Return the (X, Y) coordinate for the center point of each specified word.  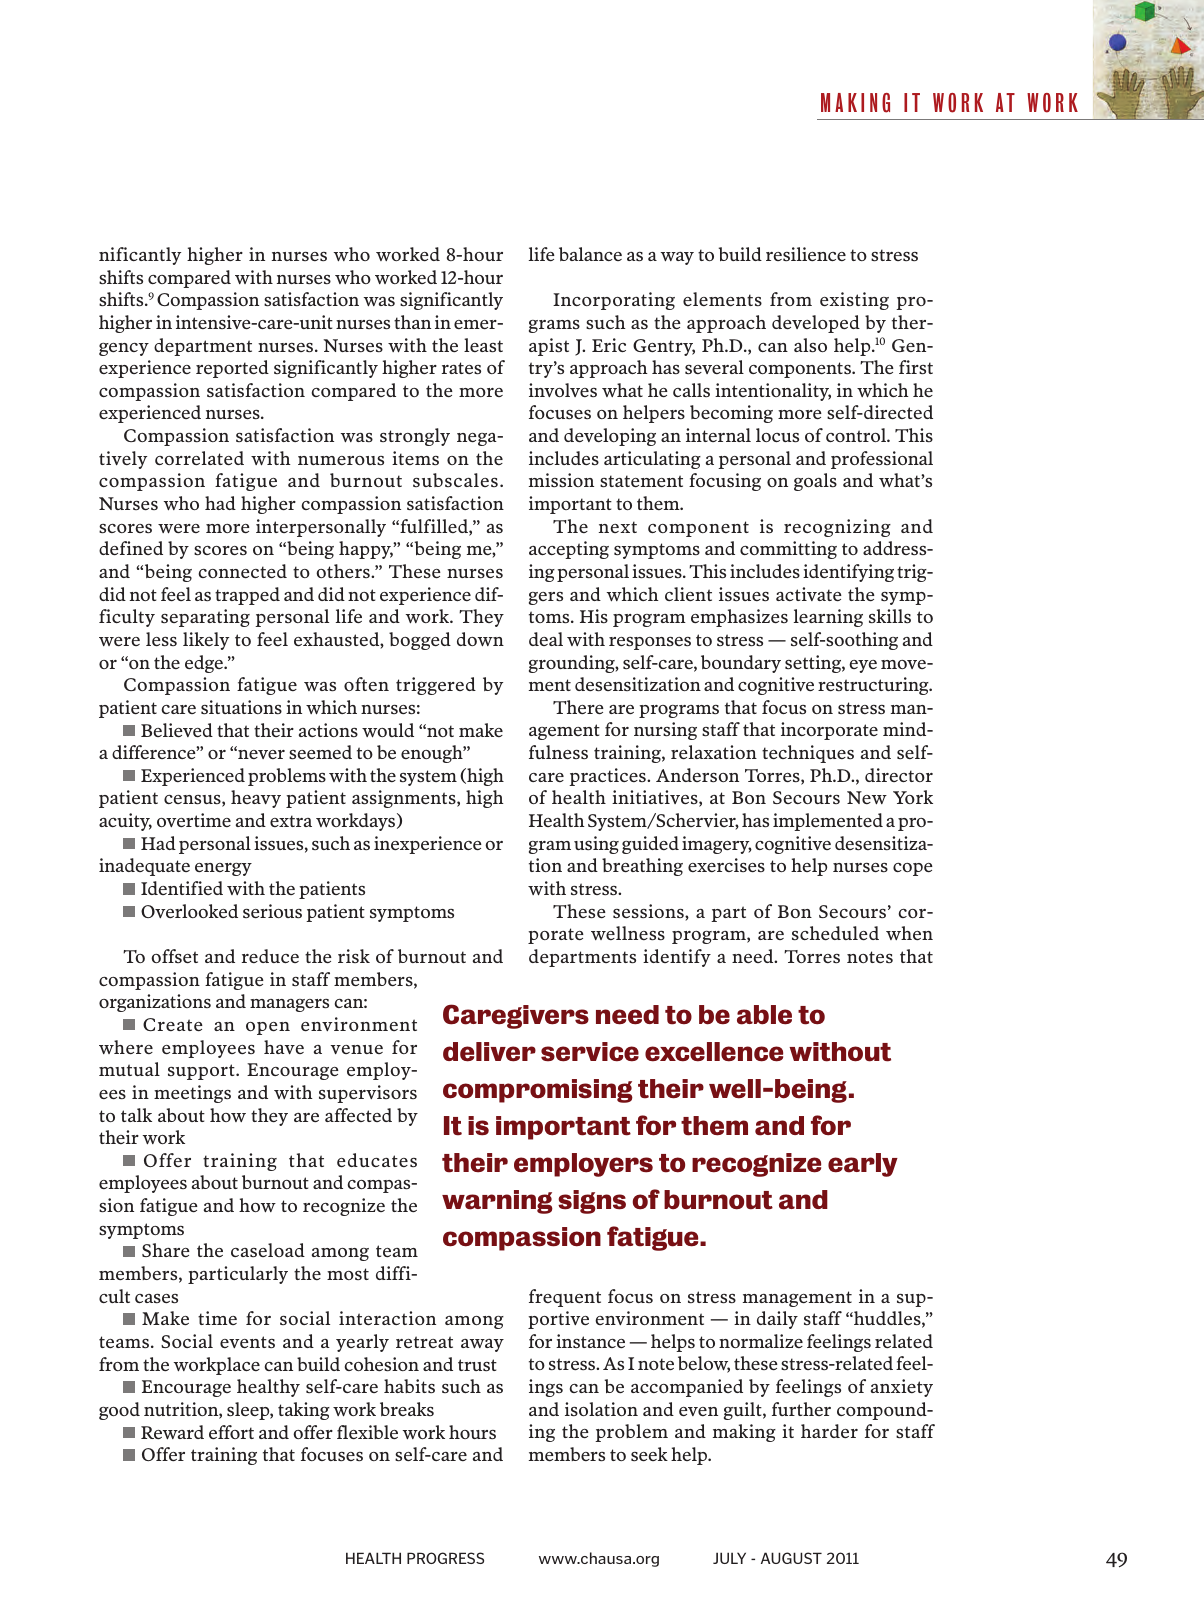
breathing (642, 867)
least (483, 345)
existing (854, 301)
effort (231, 1432)
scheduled (835, 933)
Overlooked (189, 911)
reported (232, 369)
